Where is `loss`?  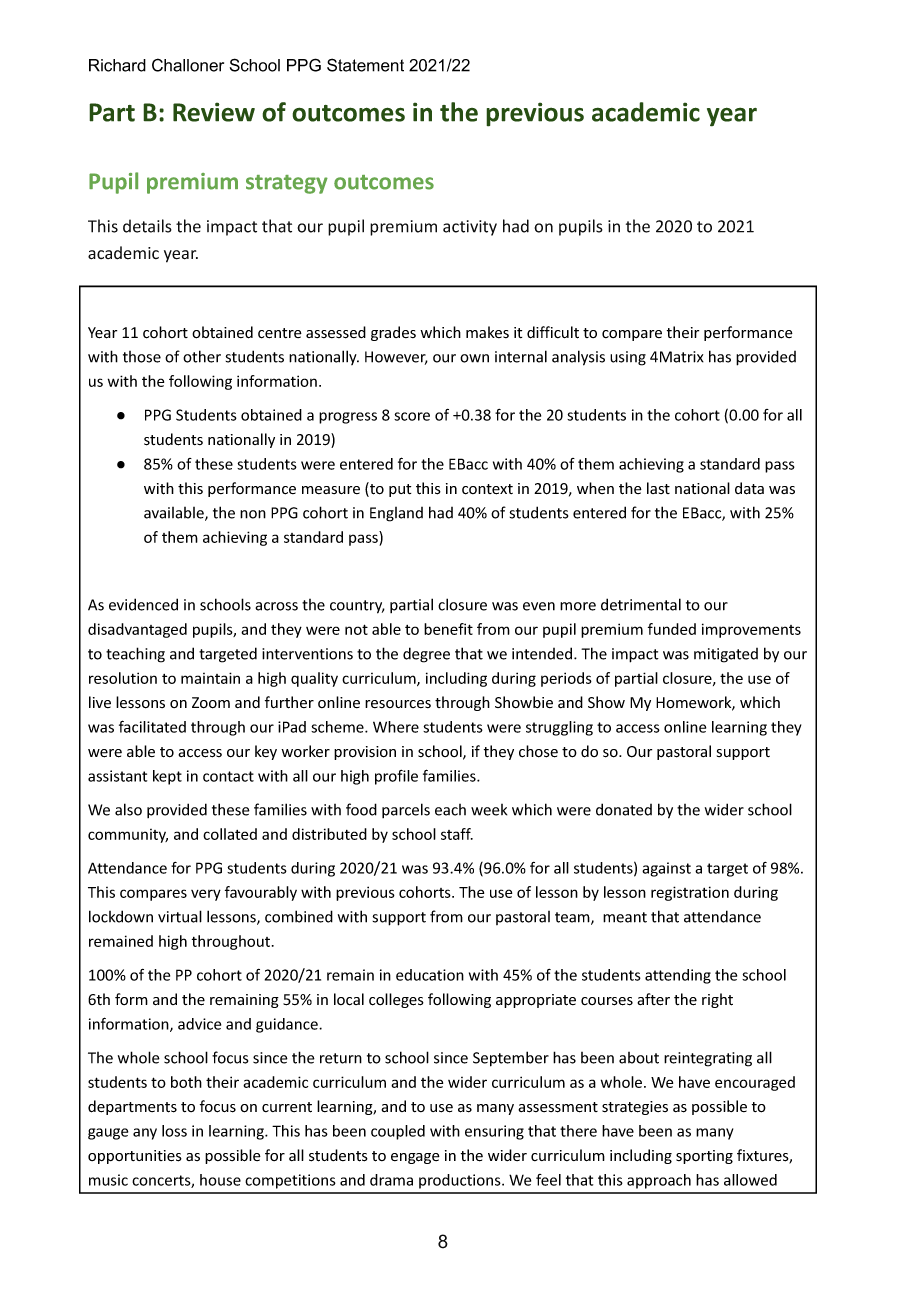
loss is located at coordinates (174, 1131).
